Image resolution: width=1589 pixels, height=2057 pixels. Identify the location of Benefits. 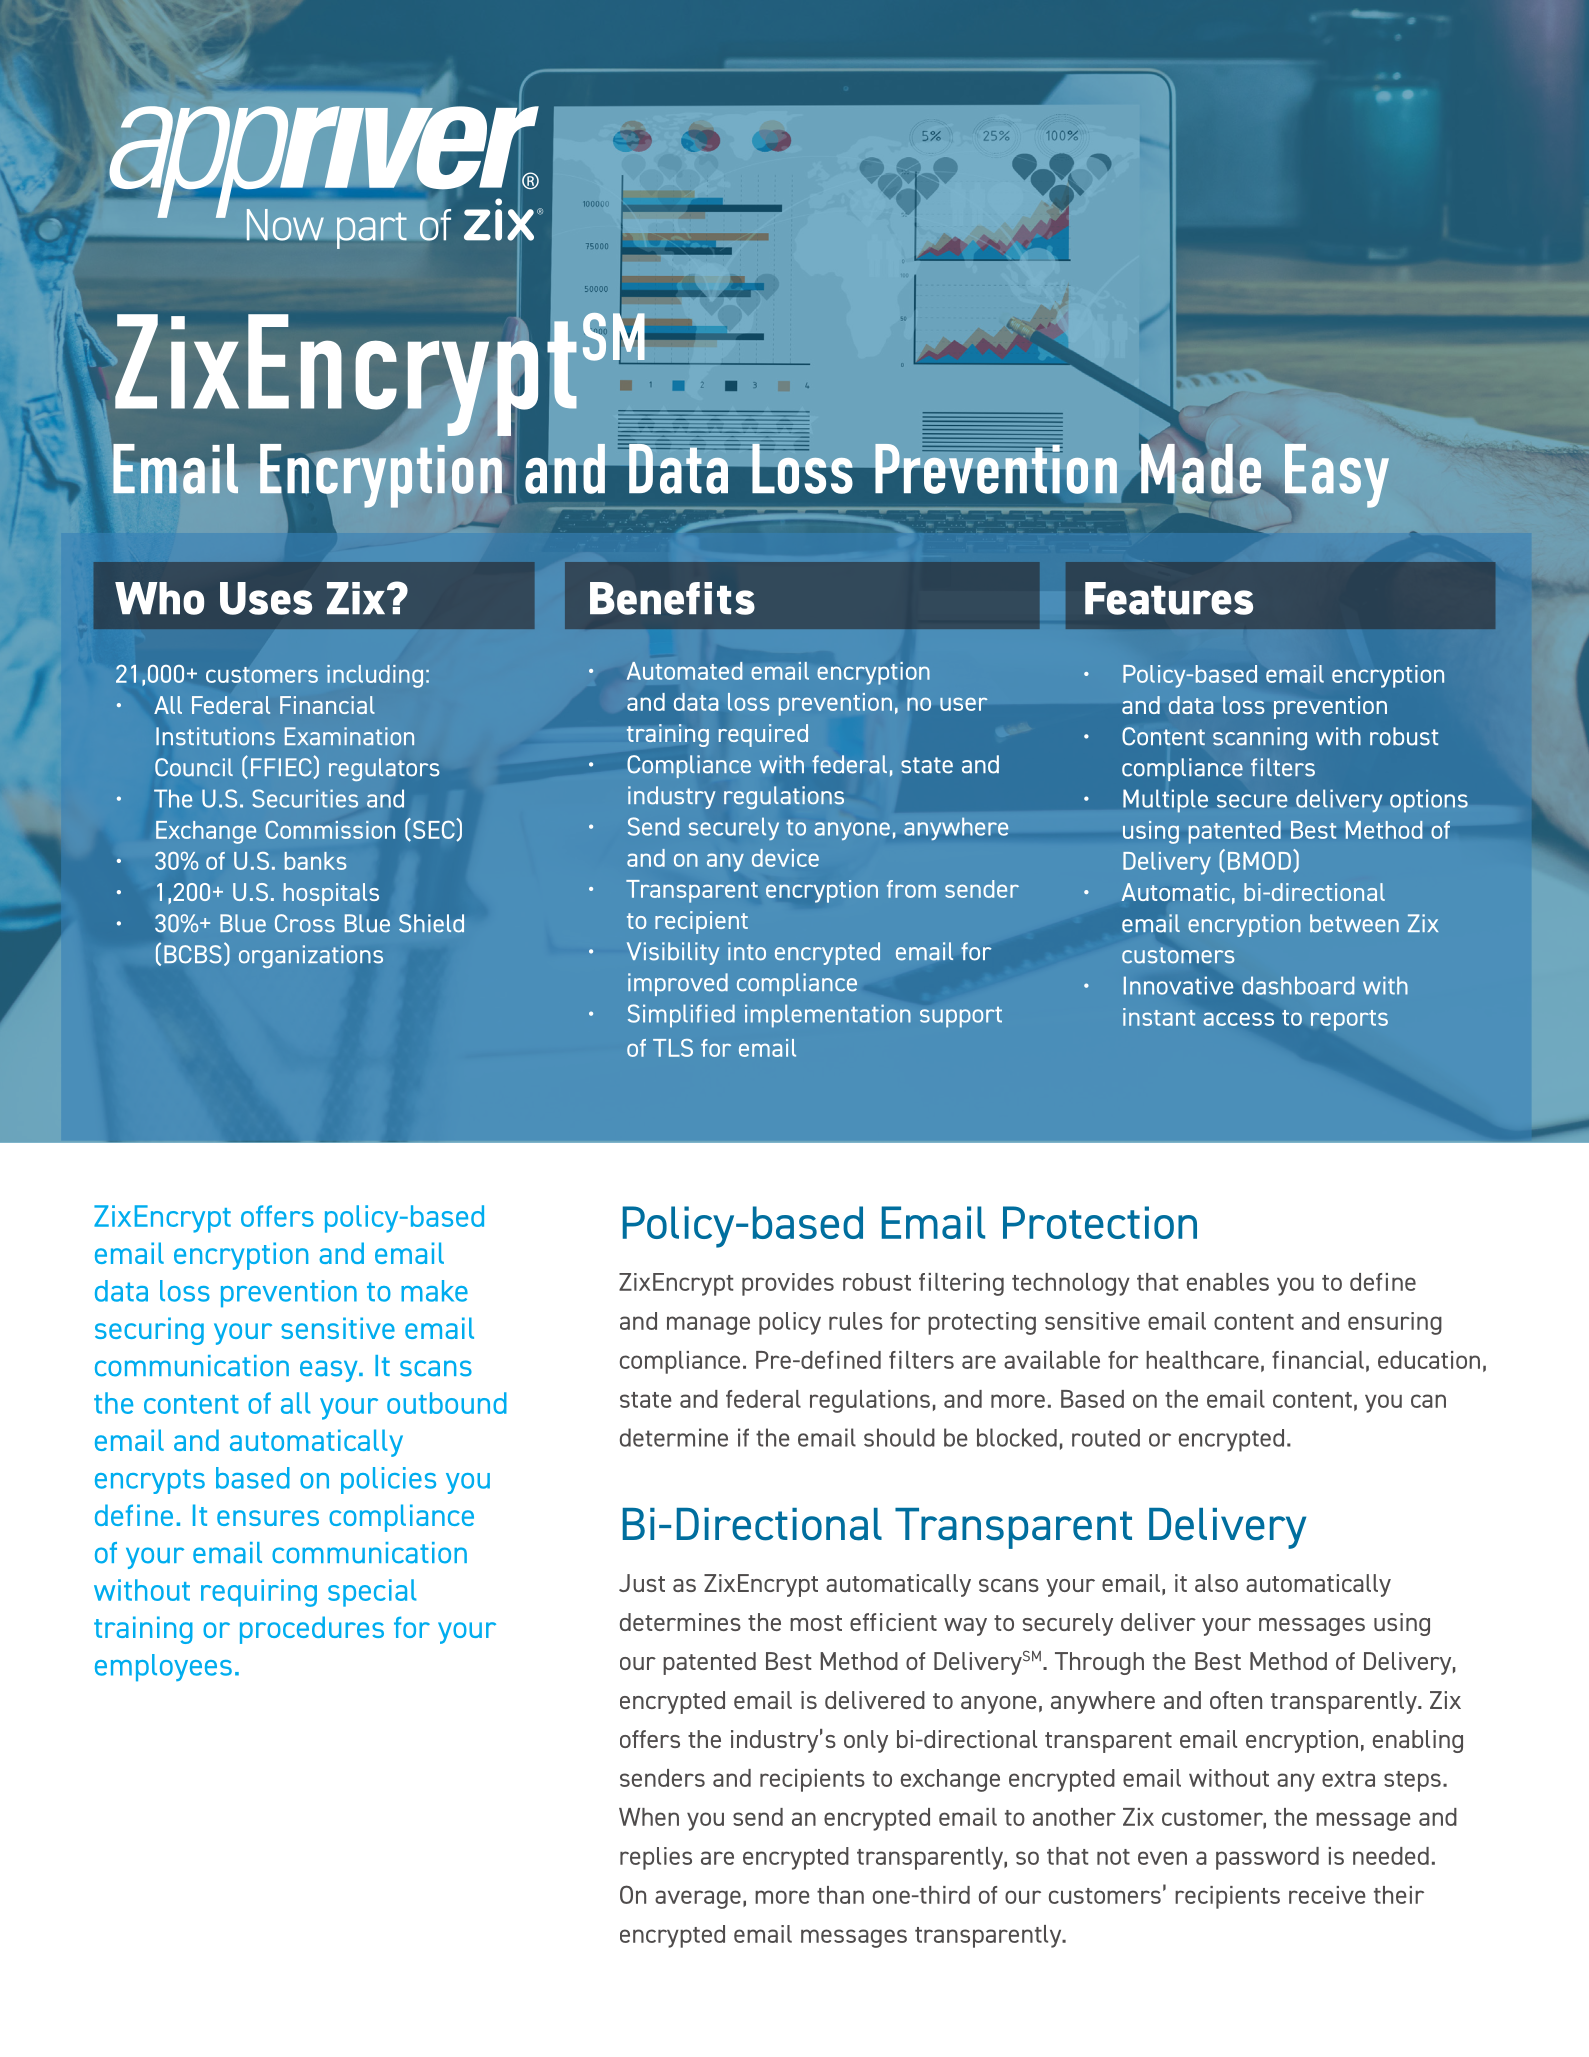
(672, 598).
